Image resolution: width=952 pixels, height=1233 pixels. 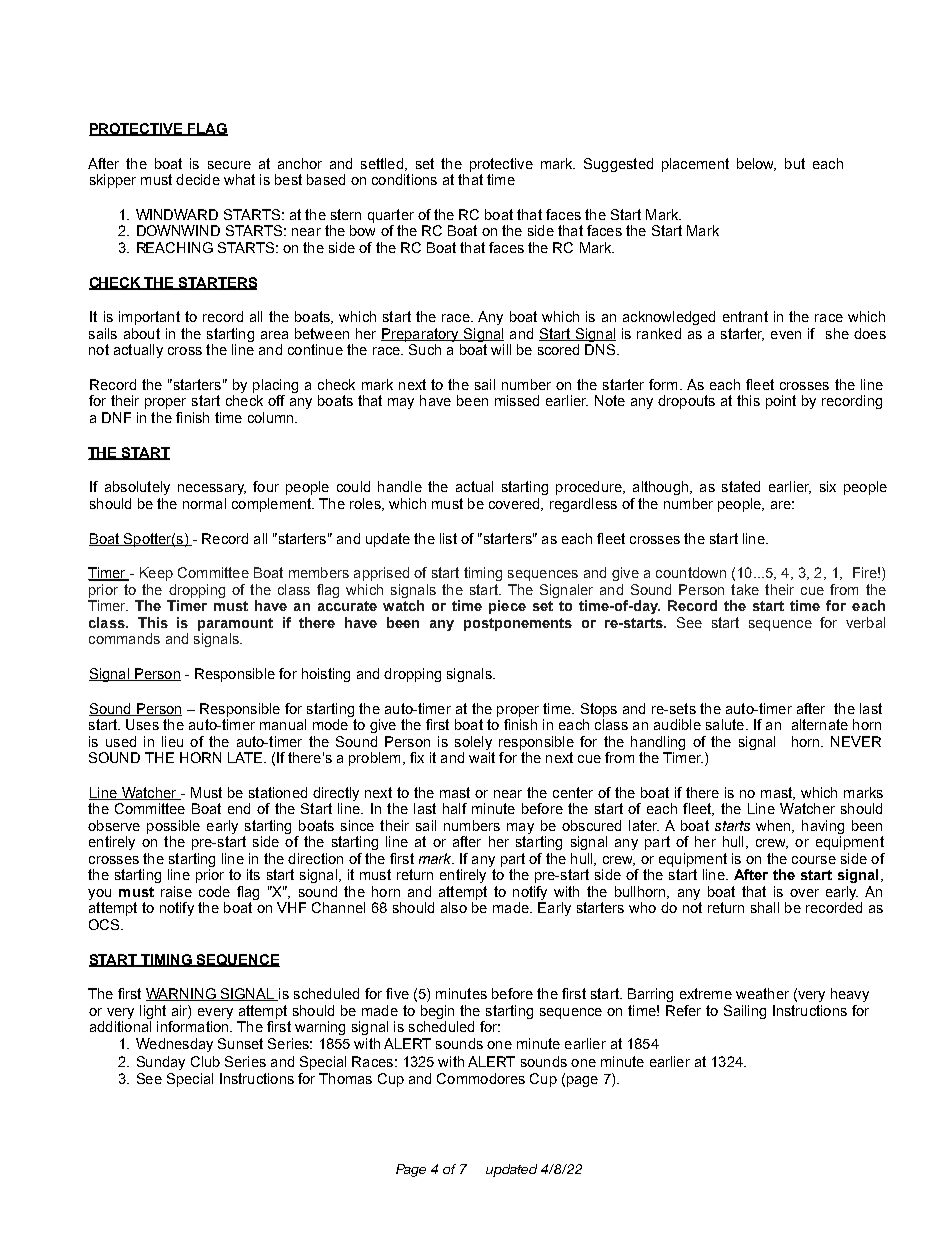 I want to click on below, so click(x=756, y=164).
